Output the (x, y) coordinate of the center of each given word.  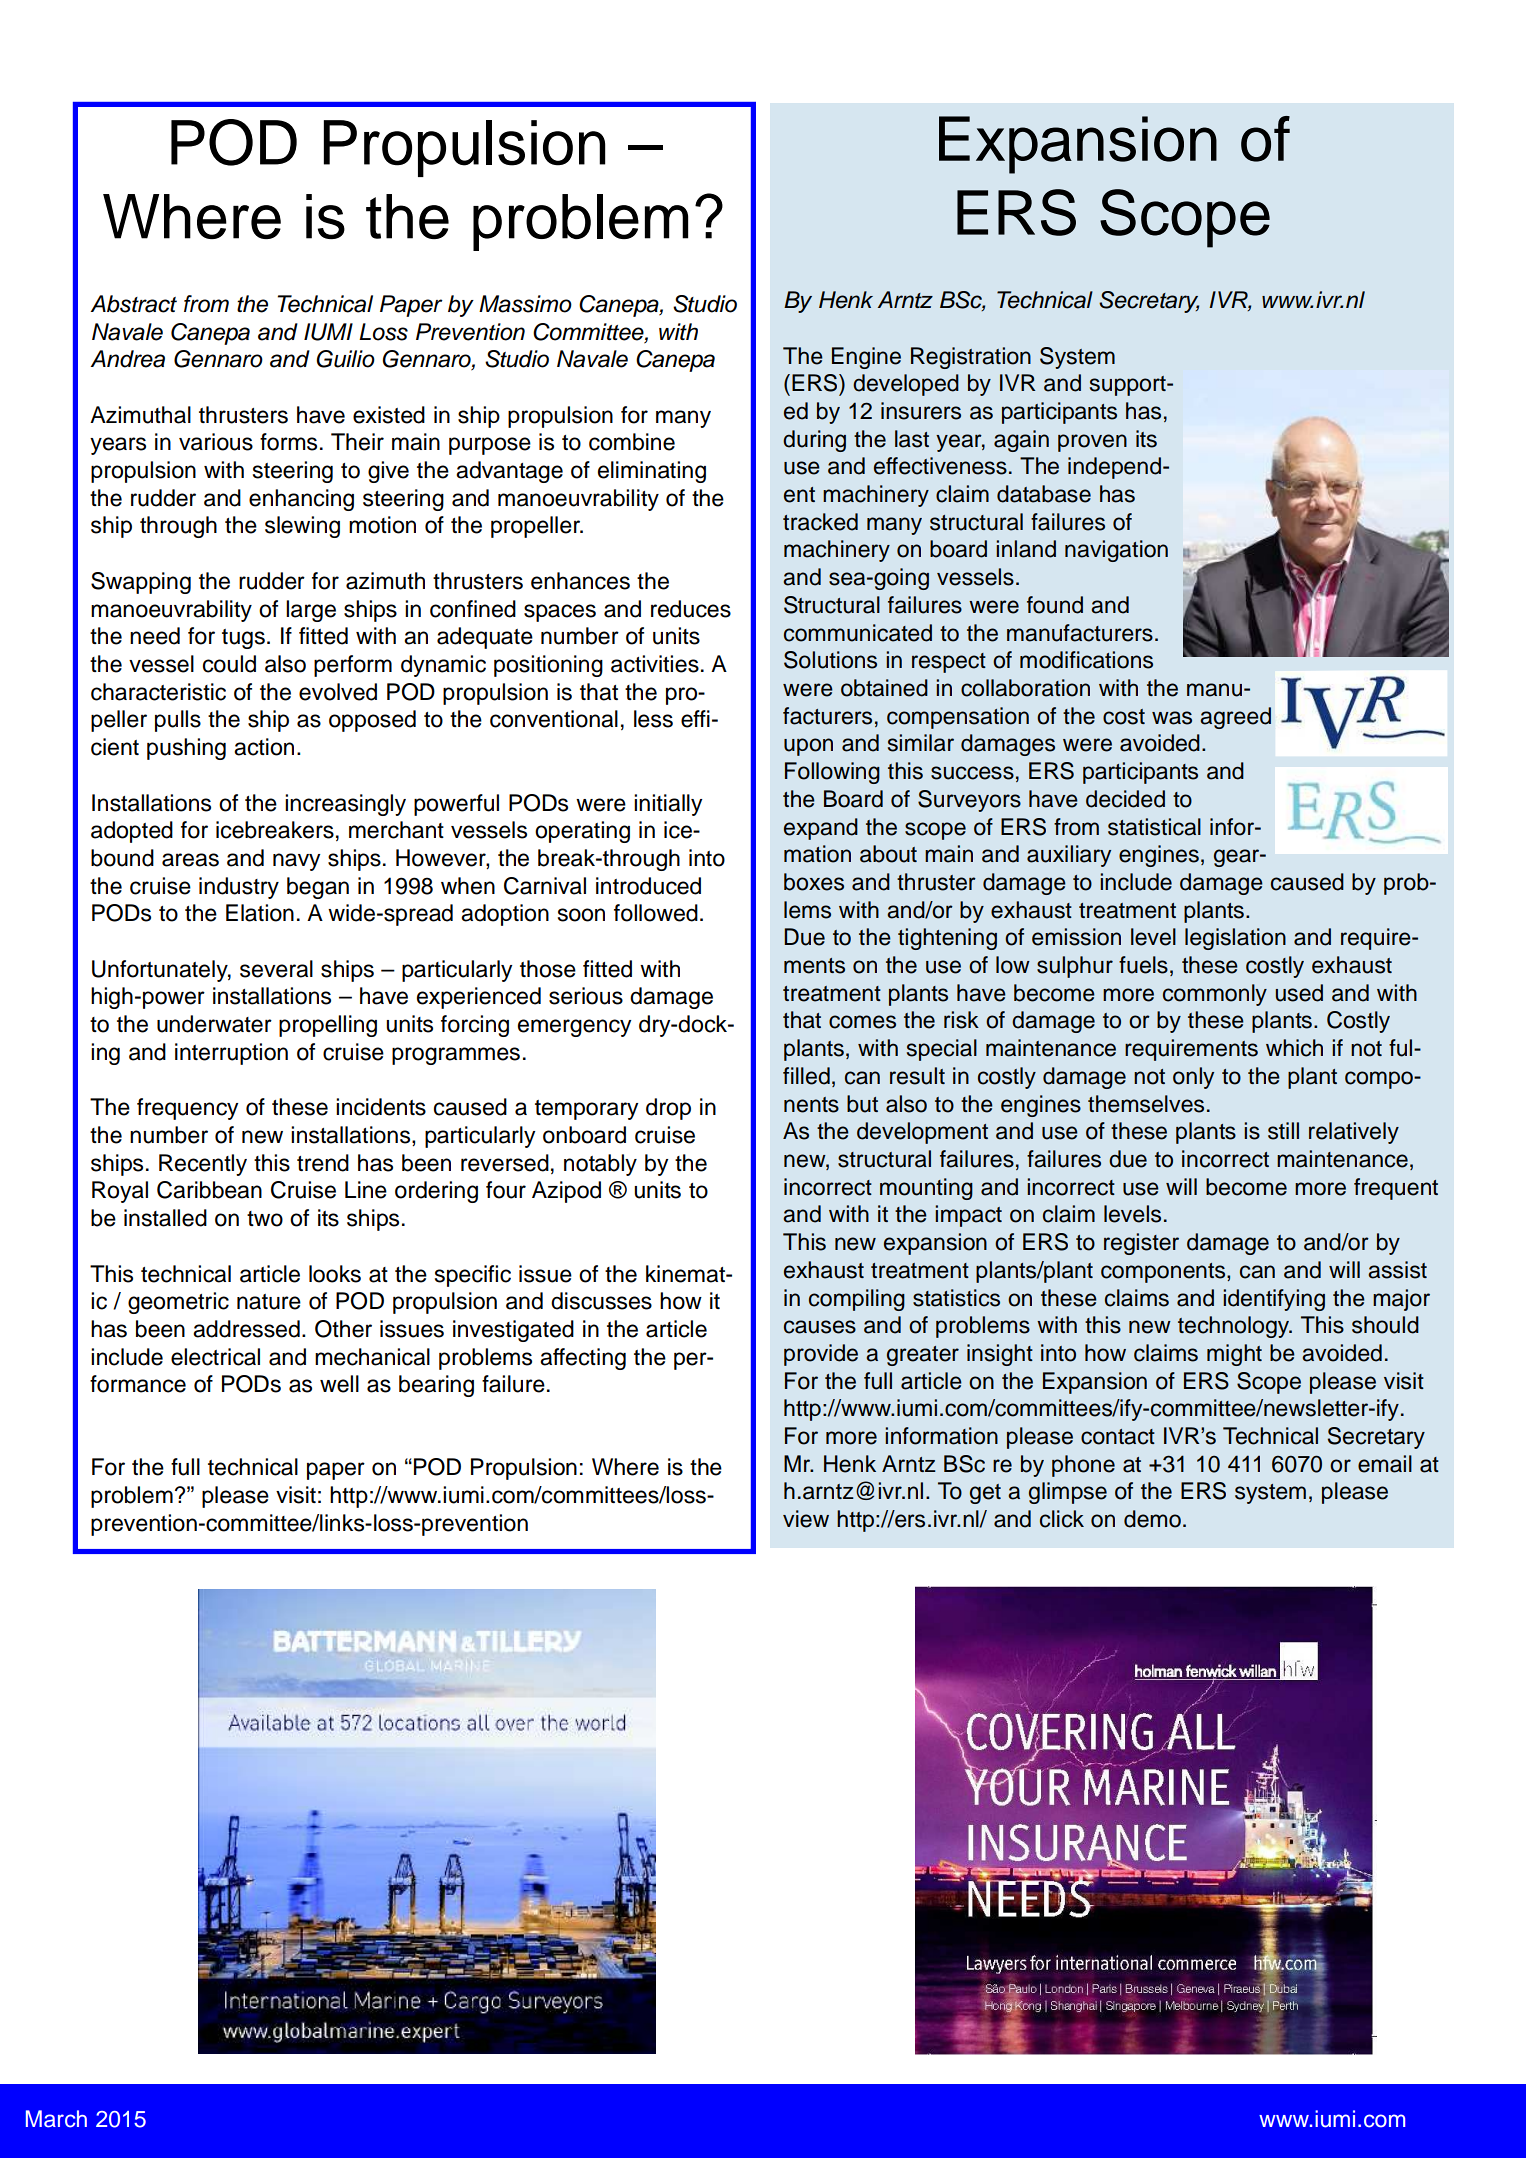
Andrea (127, 359)
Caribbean (209, 1190)
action (264, 747)
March (56, 2119)
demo (1152, 1519)
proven (1092, 443)
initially (668, 805)
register (1141, 1244)
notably (600, 1165)
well (339, 1384)
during (814, 441)
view (806, 1519)
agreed (1235, 718)
